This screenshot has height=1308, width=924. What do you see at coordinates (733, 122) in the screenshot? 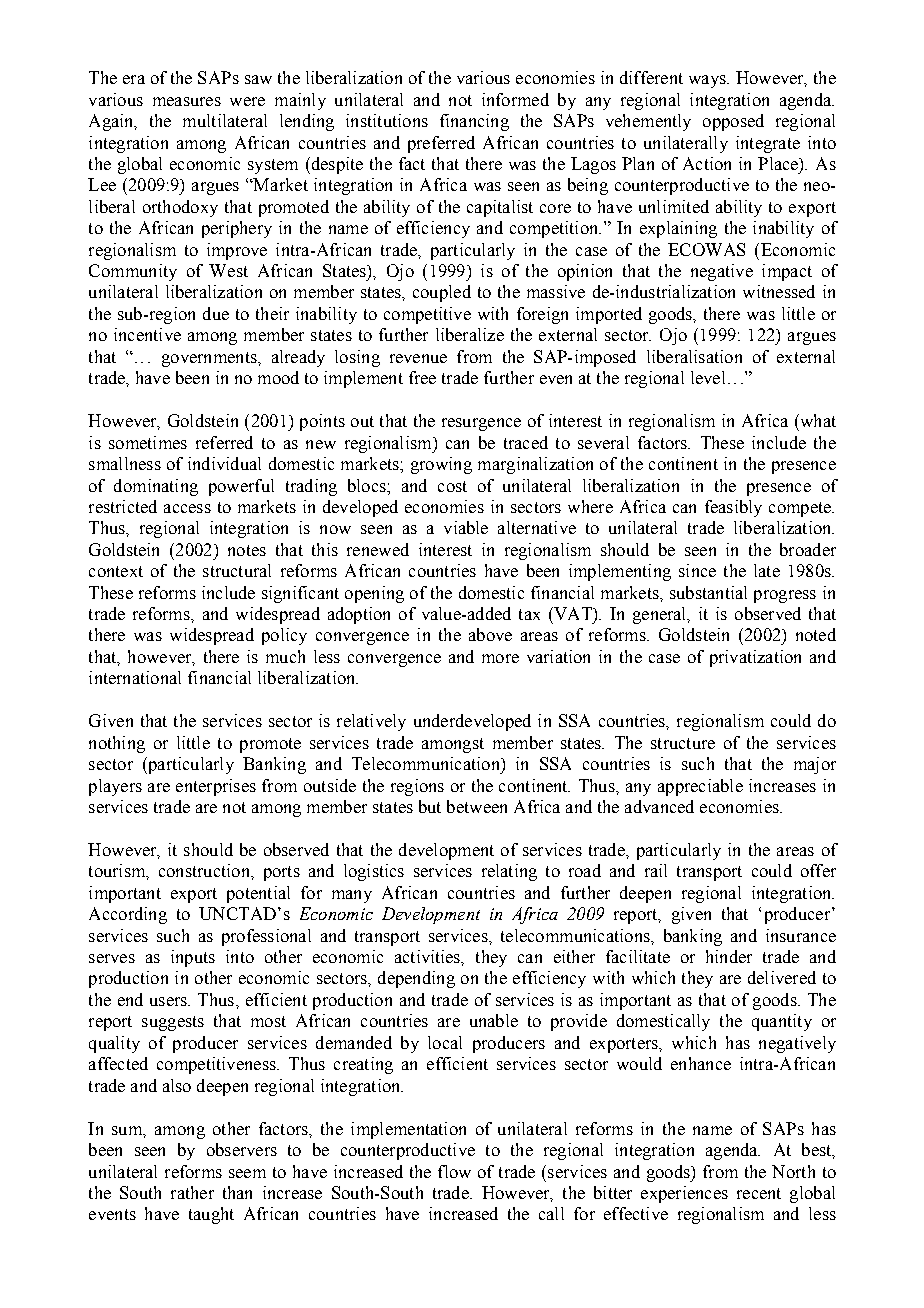
I see `opposed` at bounding box center [733, 122].
